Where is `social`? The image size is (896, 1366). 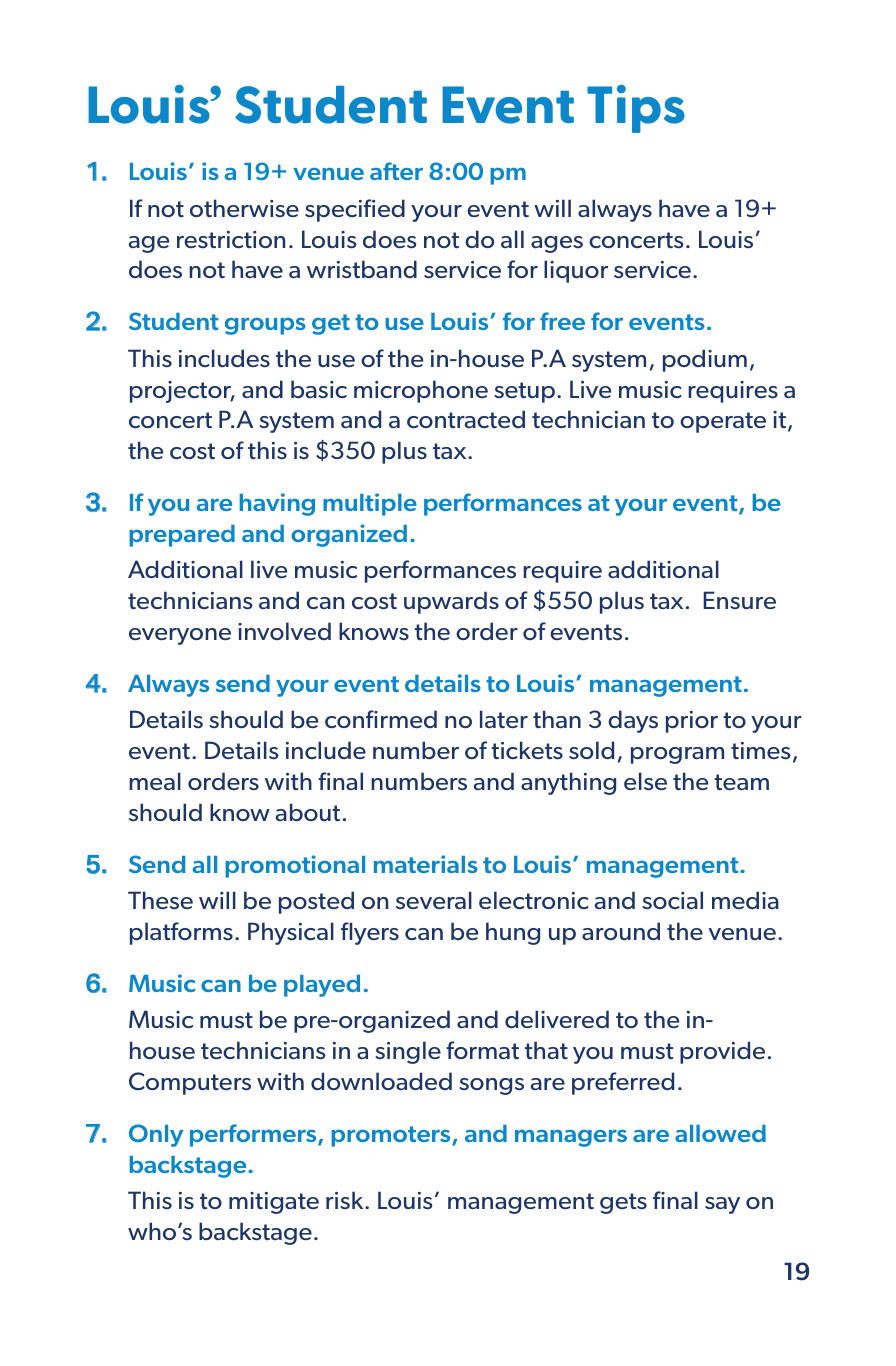 social is located at coordinates (672, 900).
